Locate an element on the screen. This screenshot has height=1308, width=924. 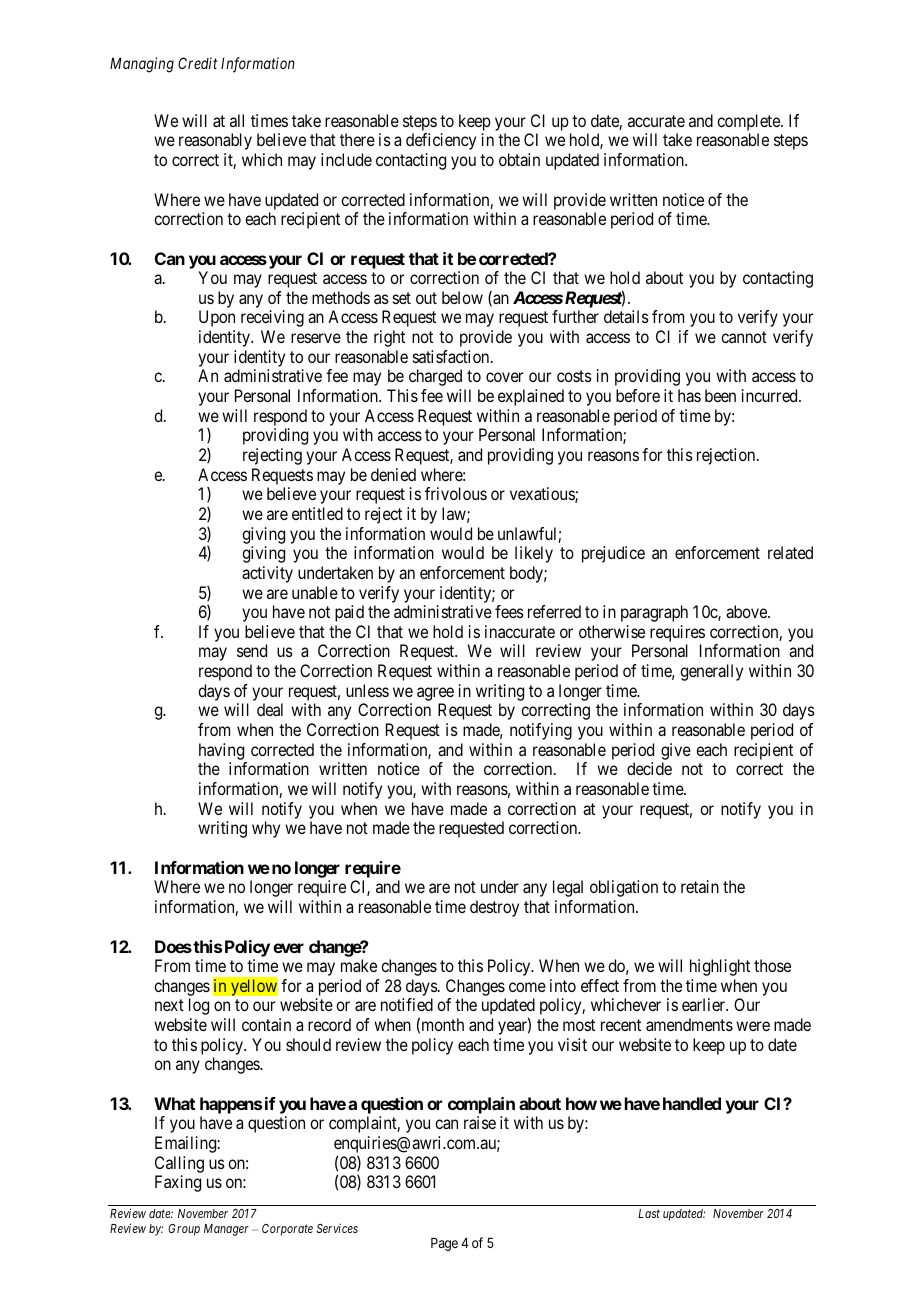
send is located at coordinates (252, 650).
